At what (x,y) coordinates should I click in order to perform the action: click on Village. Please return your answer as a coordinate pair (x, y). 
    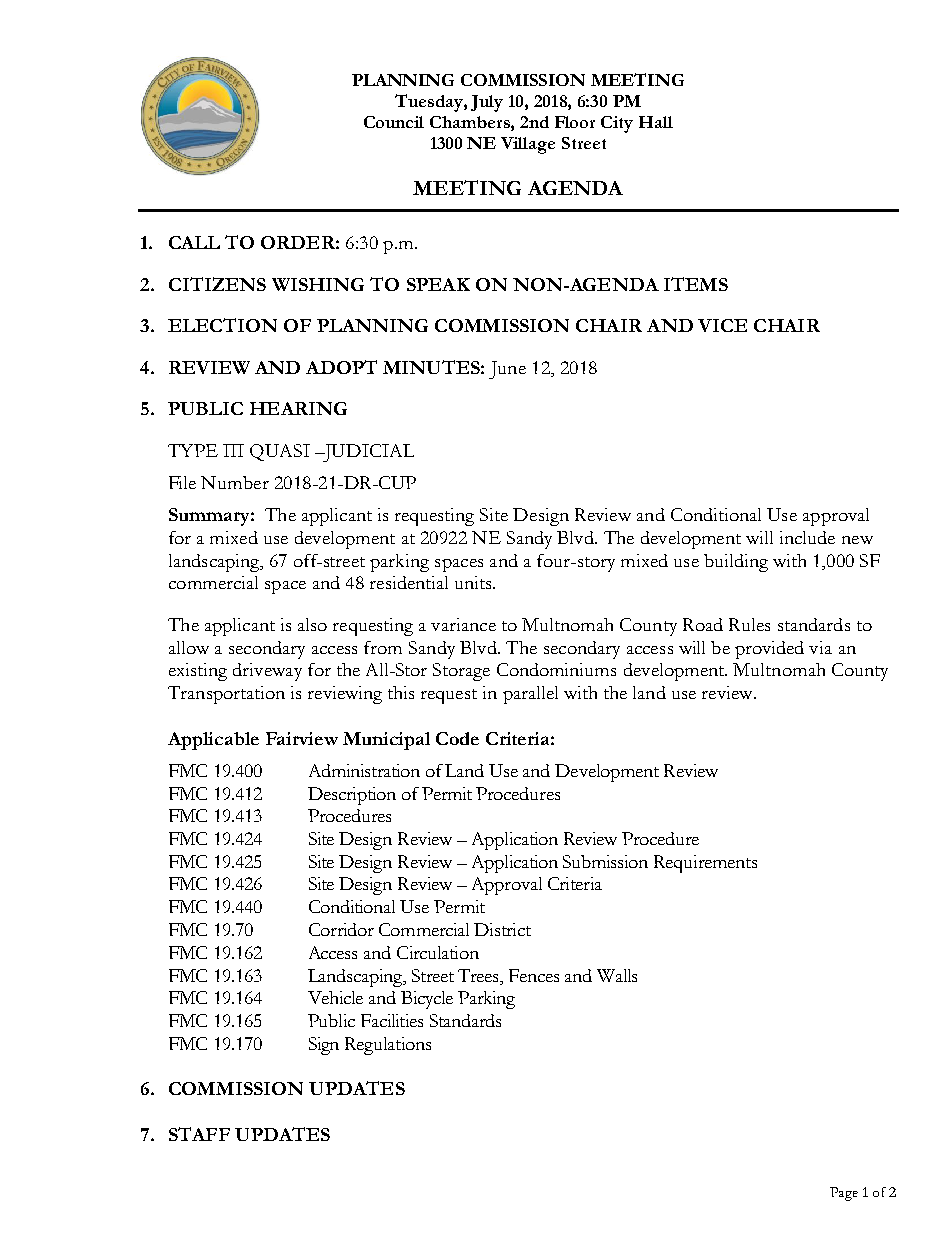
    Looking at the image, I should click on (528, 145).
